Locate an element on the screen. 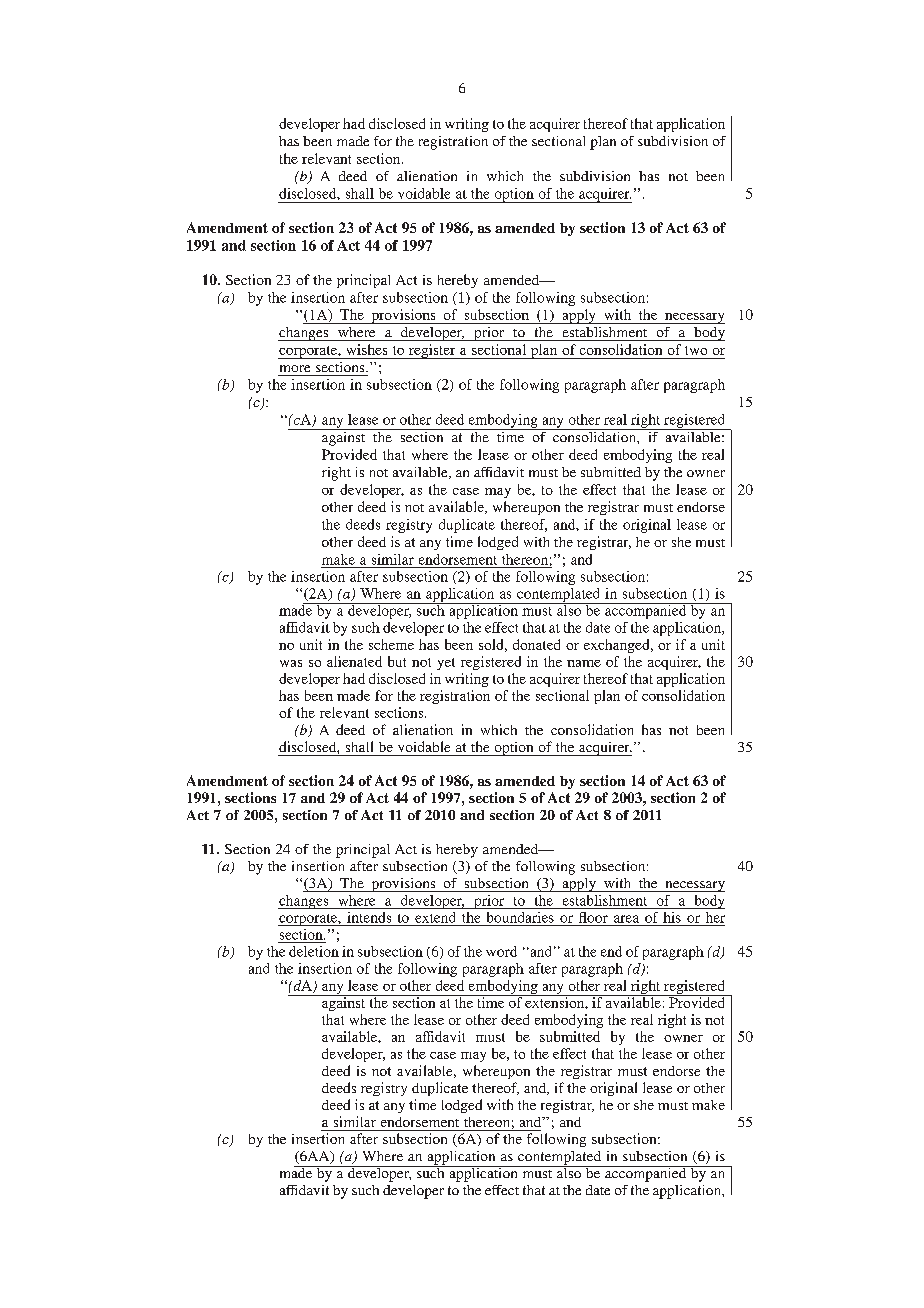 The image size is (924, 1308). word is located at coordinates (501, 951).
